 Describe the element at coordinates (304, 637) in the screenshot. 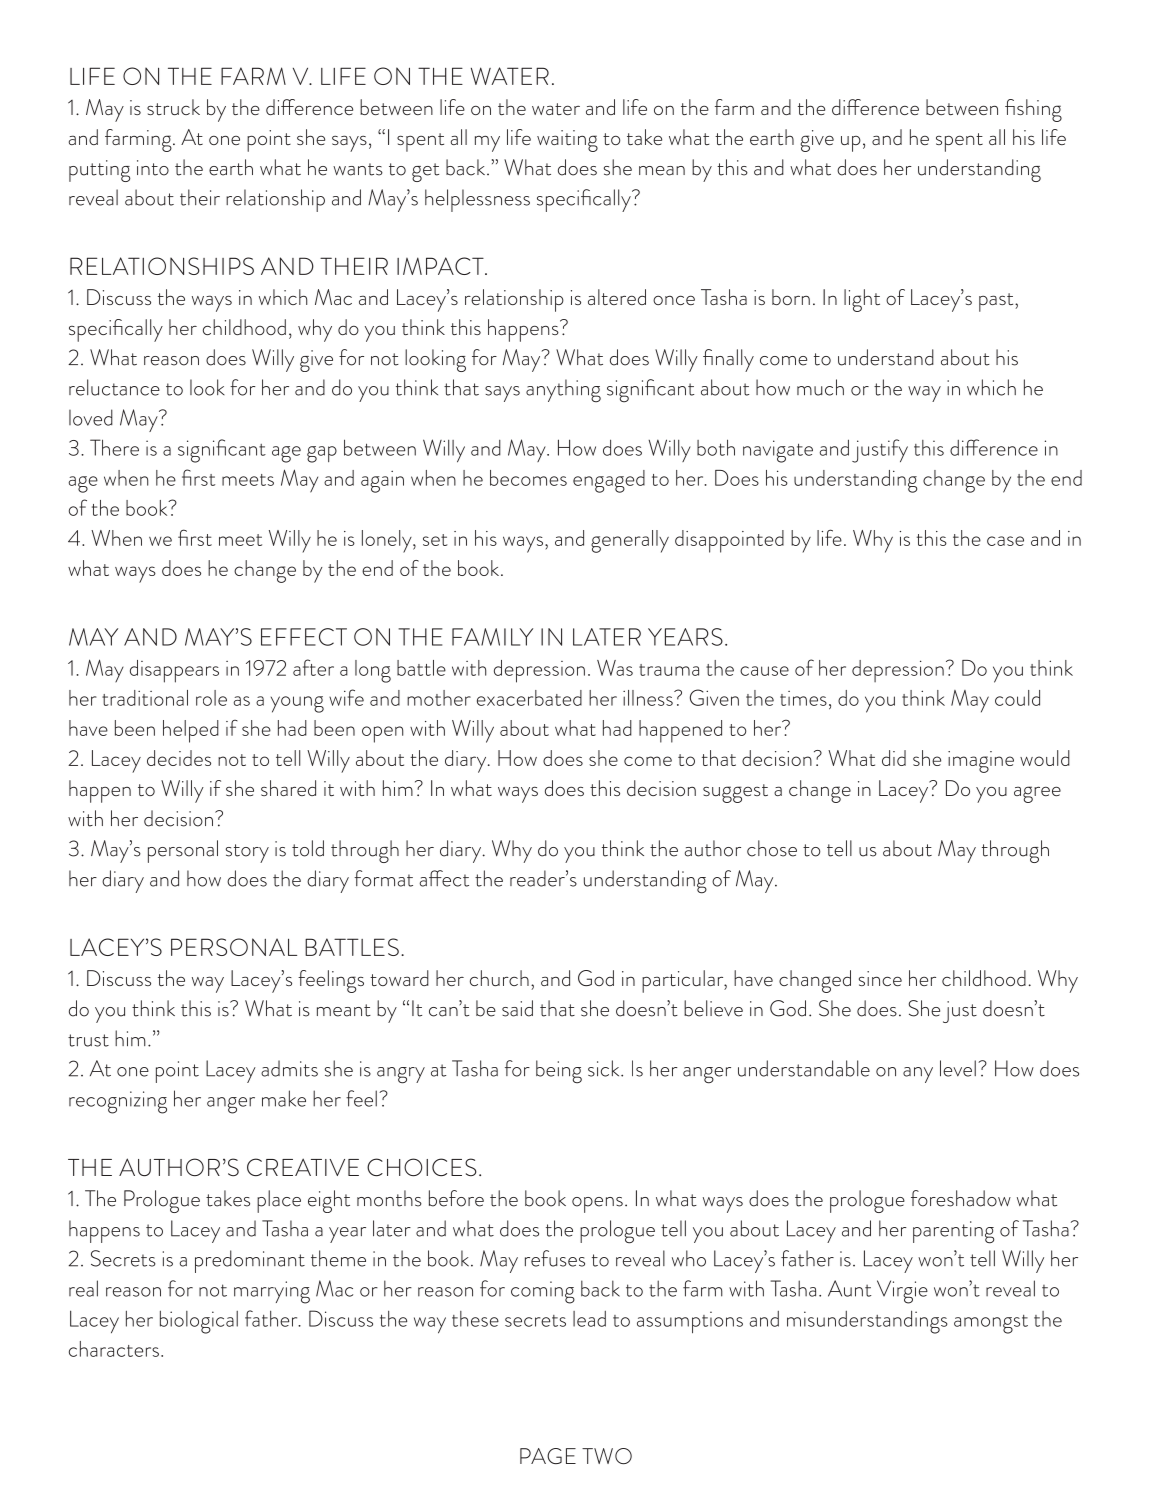

I see `EFFECT` at that location.
